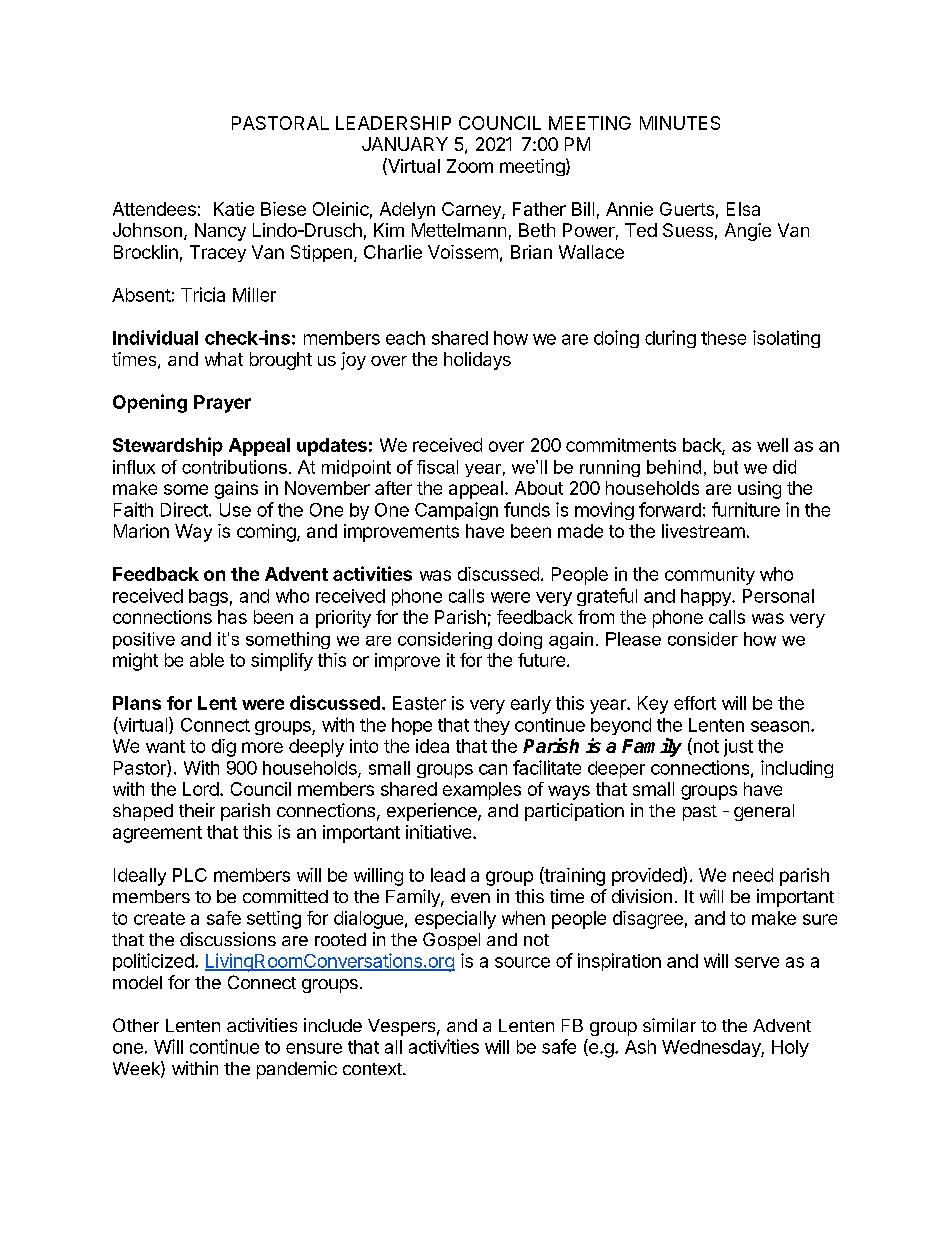 Image resolution: width=952 pixels, height=1233 pixels. What do you see at coordinates (541, 660) in the screenshot?
I see `future` at bounding box center [541, 660].
